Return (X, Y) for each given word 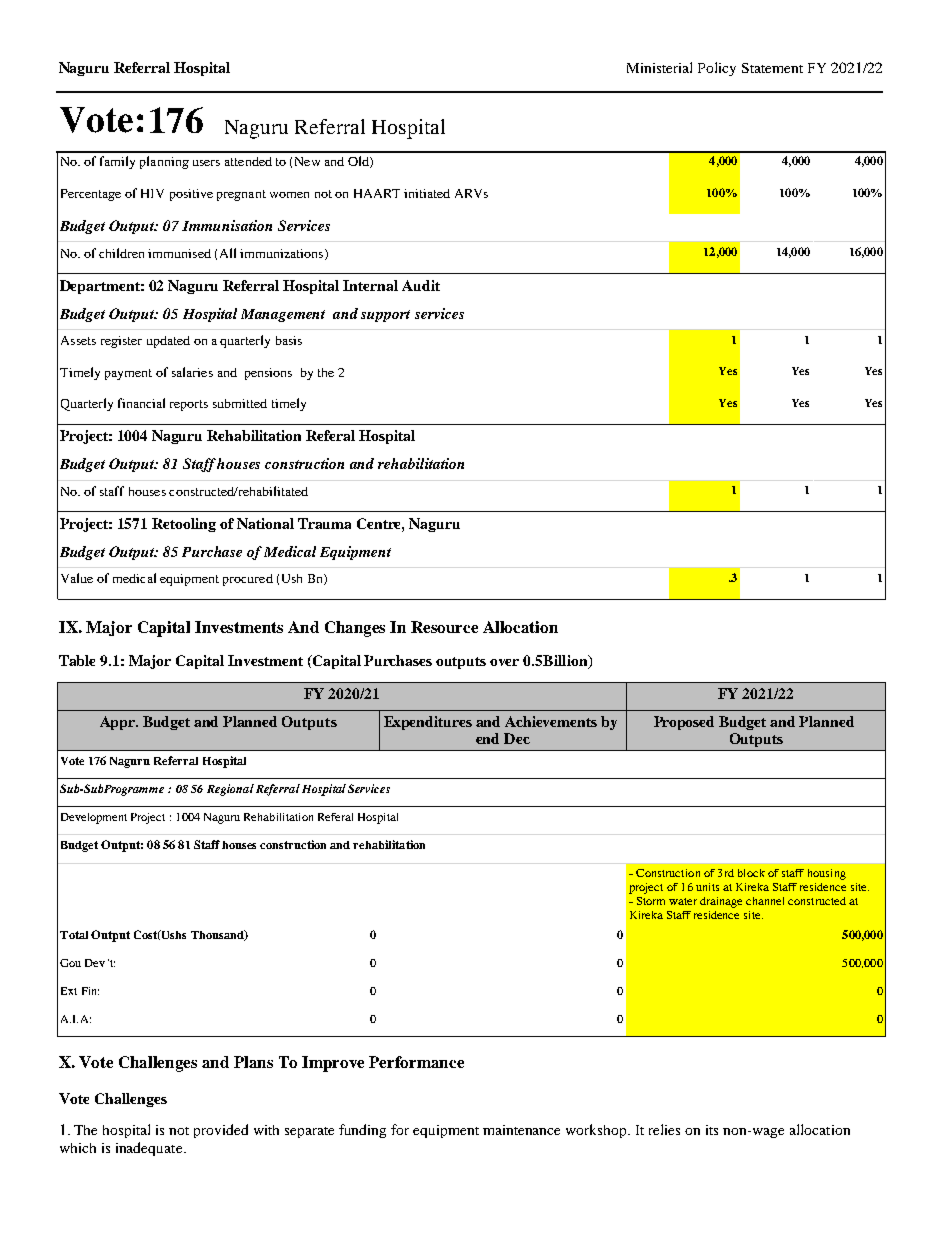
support (385, 316)
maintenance (521, 1130)
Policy (717, 69)
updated (168, 342)
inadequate (150, 1149)
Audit (421, 285)
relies (664, 1129)
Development (94, 818)
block (751, 873)
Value (77, 578)
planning (164, 162)
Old (359, 162)
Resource (444, 627)
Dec (517, 738)
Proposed (684, 723)
